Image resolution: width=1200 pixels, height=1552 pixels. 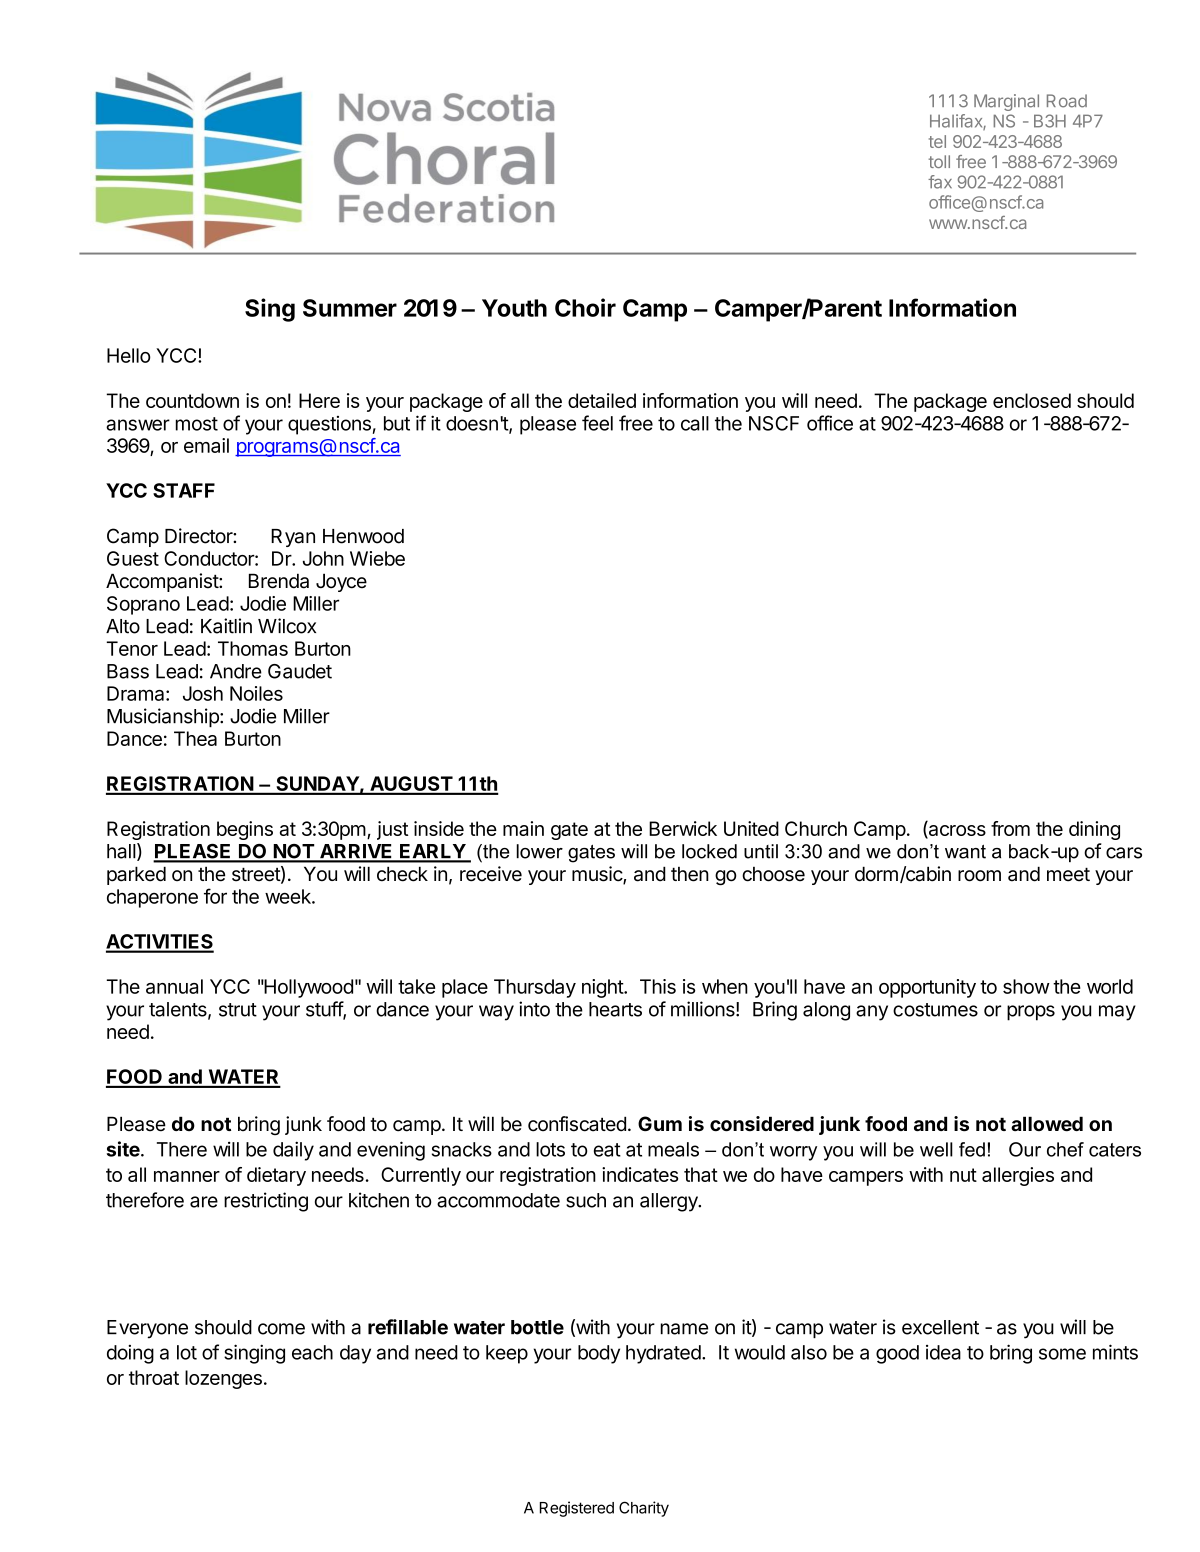 I want to click on fed, so click(x=972, y=1149).
